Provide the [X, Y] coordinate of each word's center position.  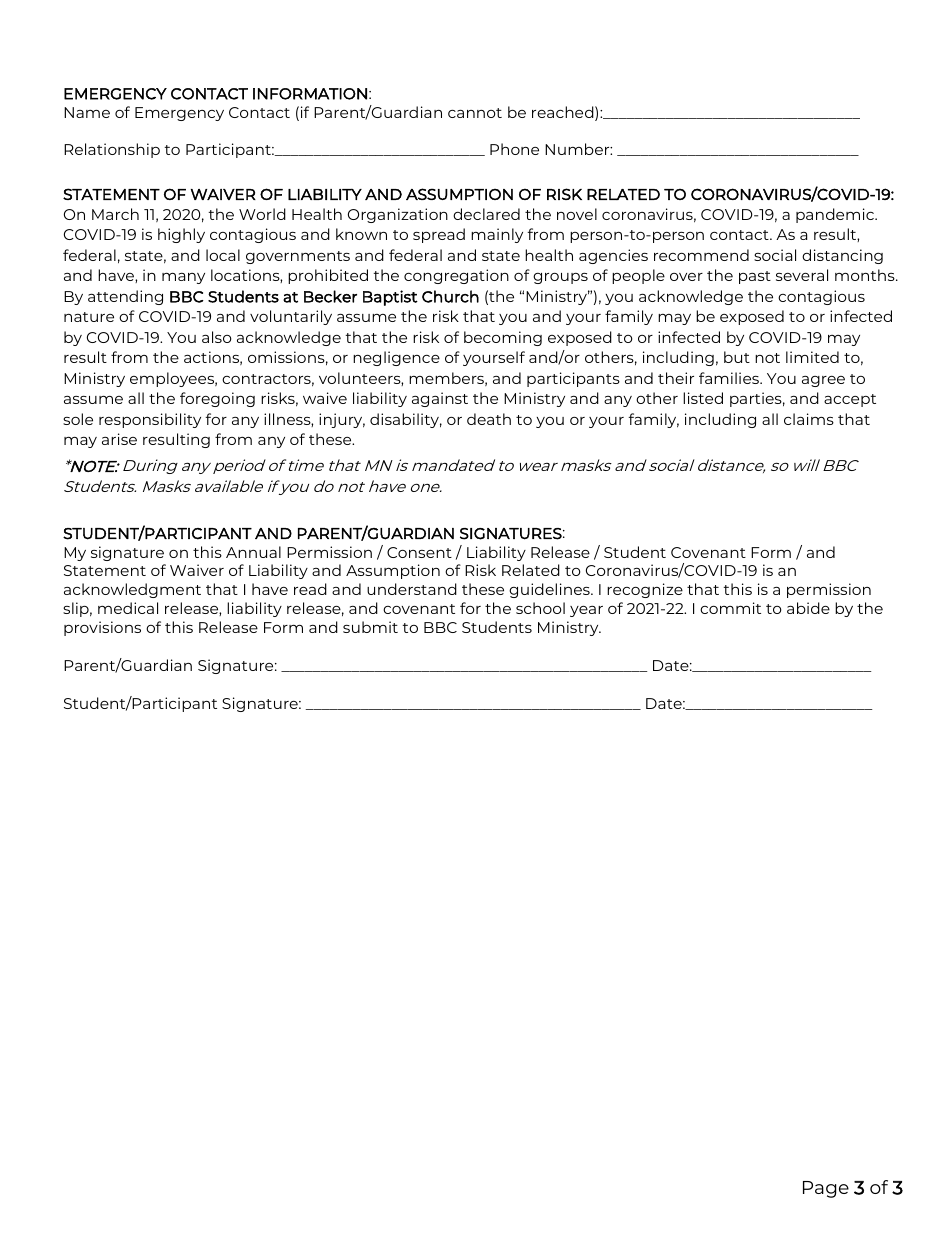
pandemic [836, 215]
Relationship [112, 150]
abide [808, 608]
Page [826, 1189]
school [540, 608]
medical [128, 608]
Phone [514, 149]
